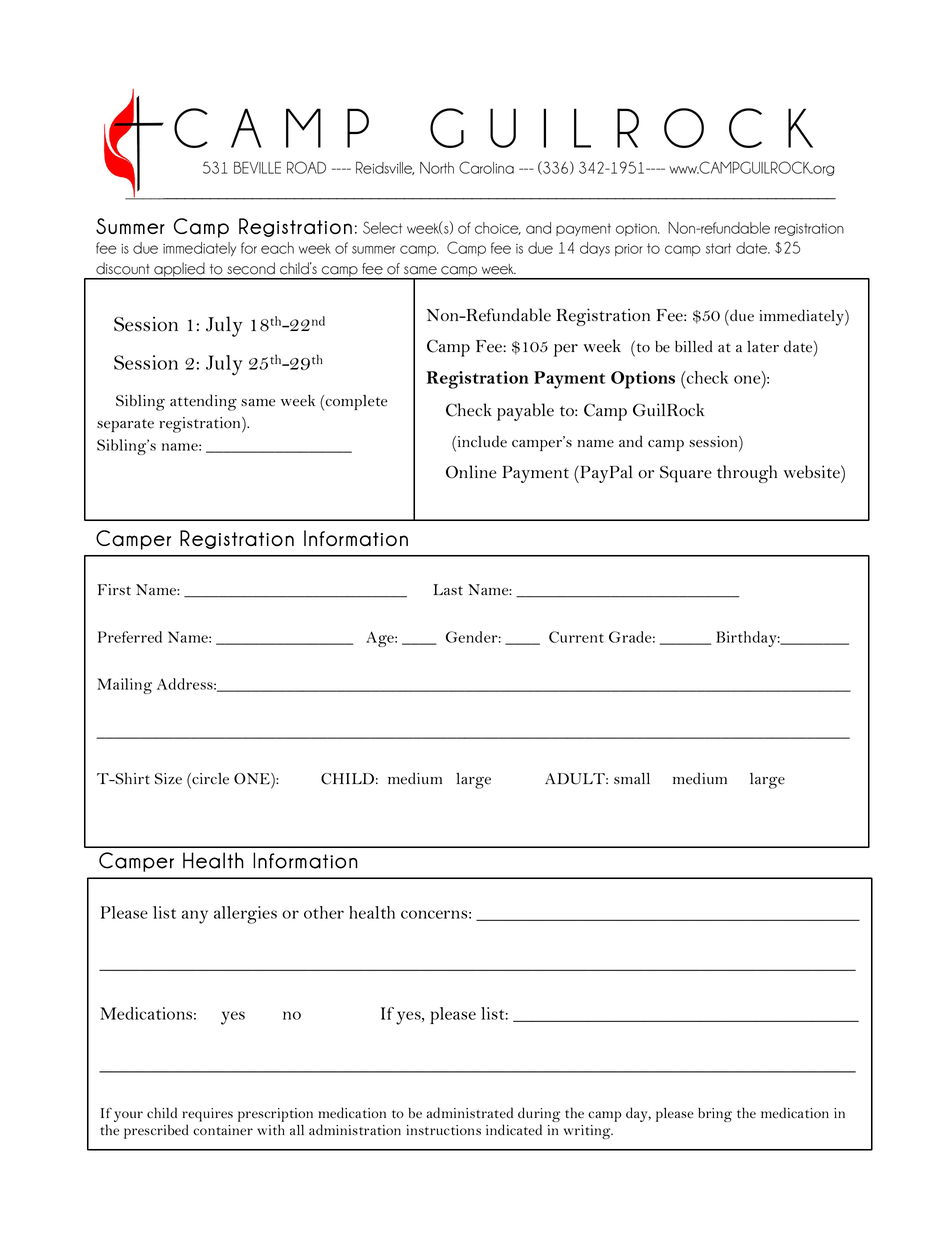 The width and height of the image is (952, 1233). Describe the element at coordinates (203, 402) in the image. I see `attending` at that location.
